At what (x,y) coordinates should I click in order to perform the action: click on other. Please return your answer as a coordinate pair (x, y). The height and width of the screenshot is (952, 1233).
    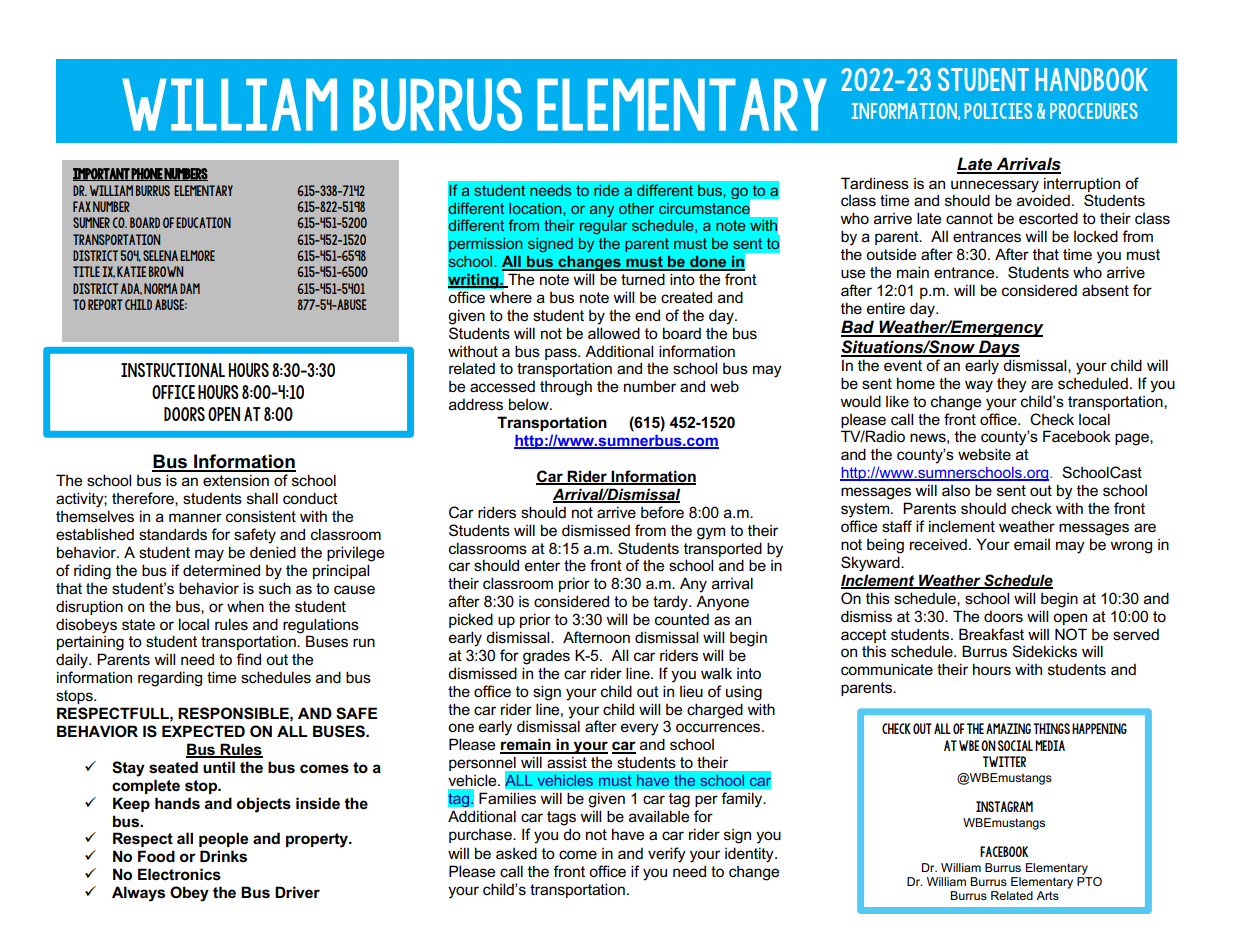
    Looking at the image, I should click on (636, 208).
